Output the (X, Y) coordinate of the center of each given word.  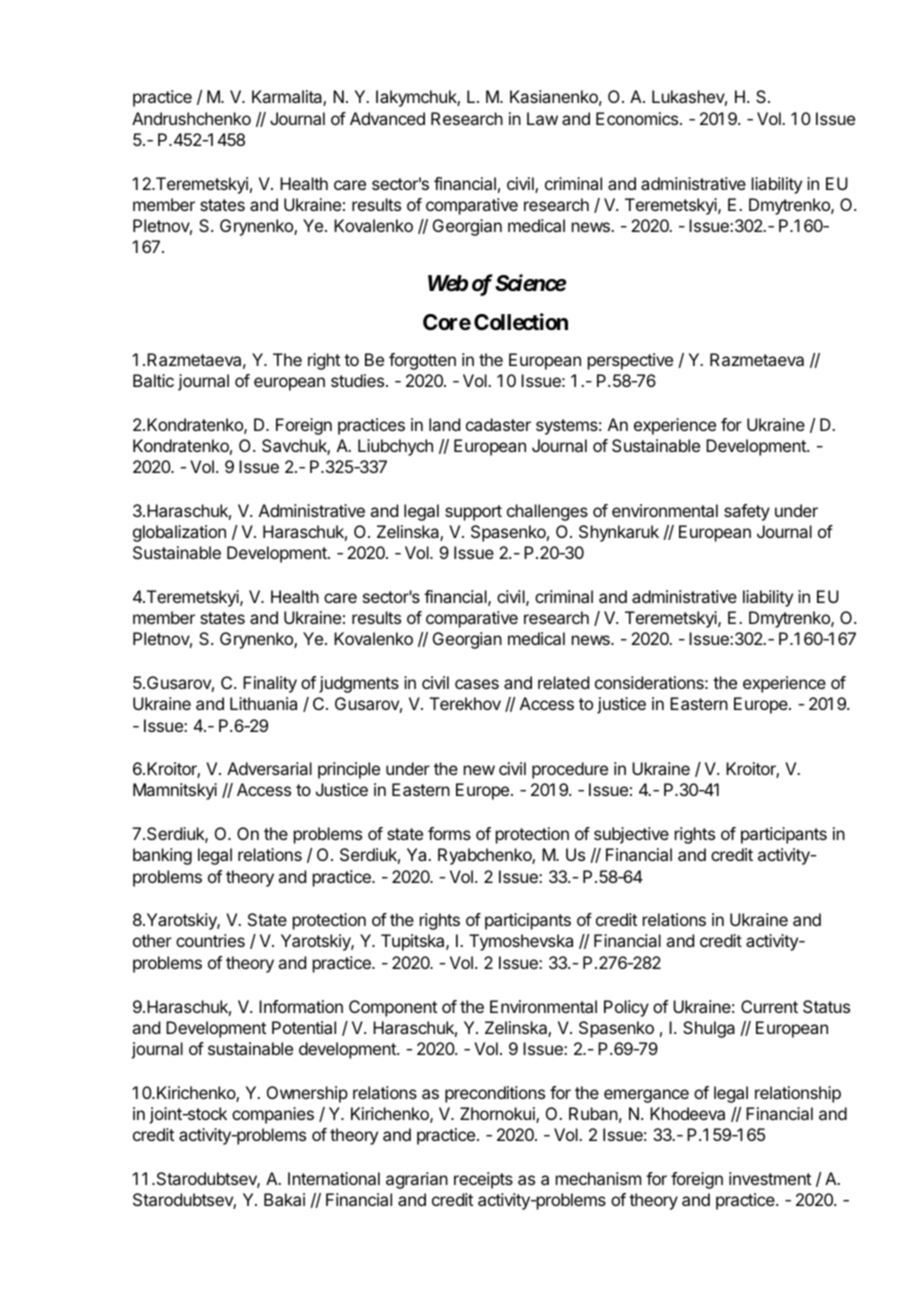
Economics (638, 118)
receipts (483, 1180)
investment (770, 1178)
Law (542, 118)
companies (273, 1115)
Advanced (387, 118)
